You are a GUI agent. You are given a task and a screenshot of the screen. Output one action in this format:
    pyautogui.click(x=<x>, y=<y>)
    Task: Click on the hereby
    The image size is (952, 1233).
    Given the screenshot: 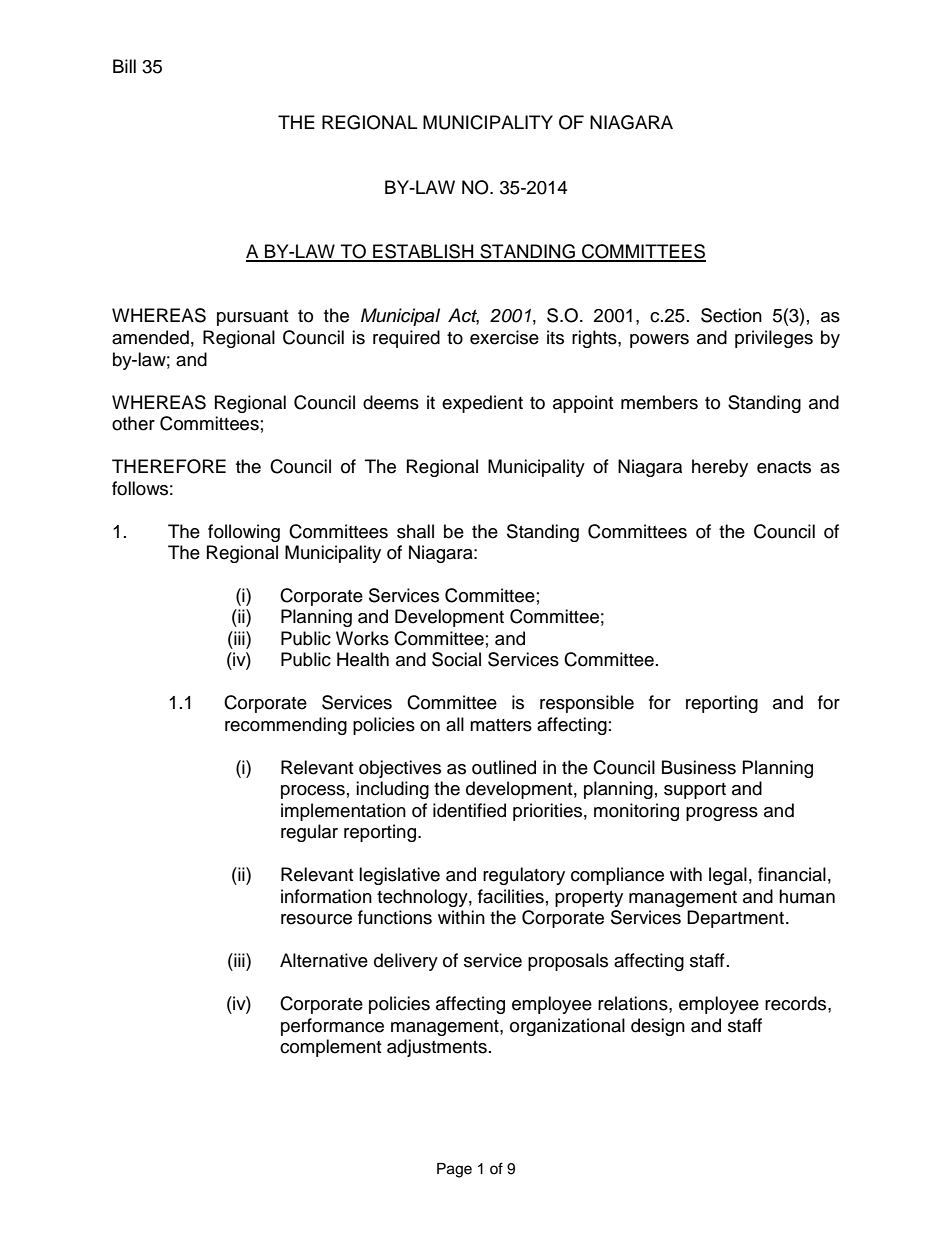 What is the action you would take?
    pyautogui.click(x=720, y=468)
